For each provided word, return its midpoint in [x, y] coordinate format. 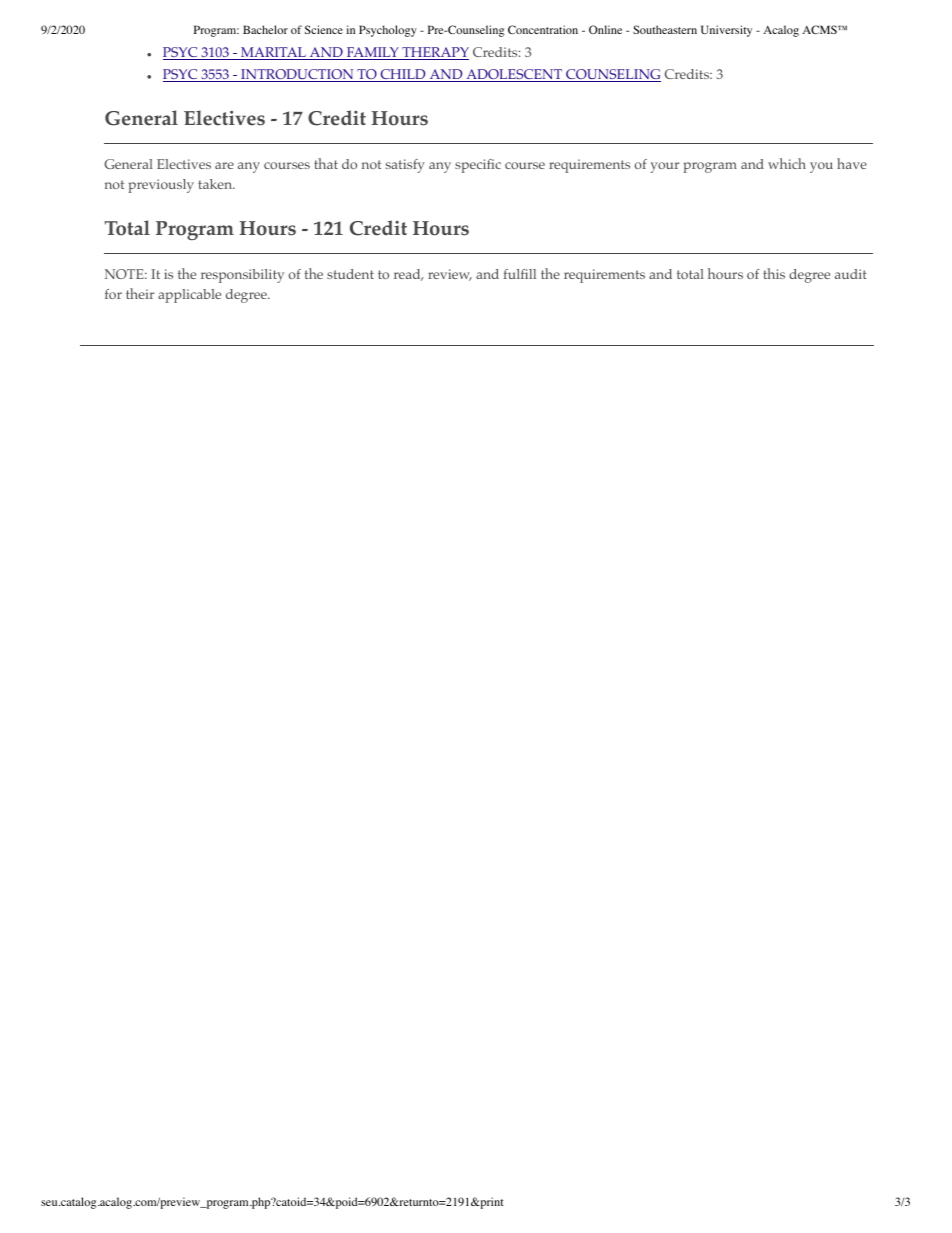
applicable [189, 296]
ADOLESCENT [514, 75]
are [224, 165]
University [726, 31]
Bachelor [265, 29]
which [787, 163]
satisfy [405, 166]
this [774, 273]
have [852, 163]
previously [161, 186]
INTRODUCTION [297, 75]
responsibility [242, 276]
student [350, 274]
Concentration [543, 29]
